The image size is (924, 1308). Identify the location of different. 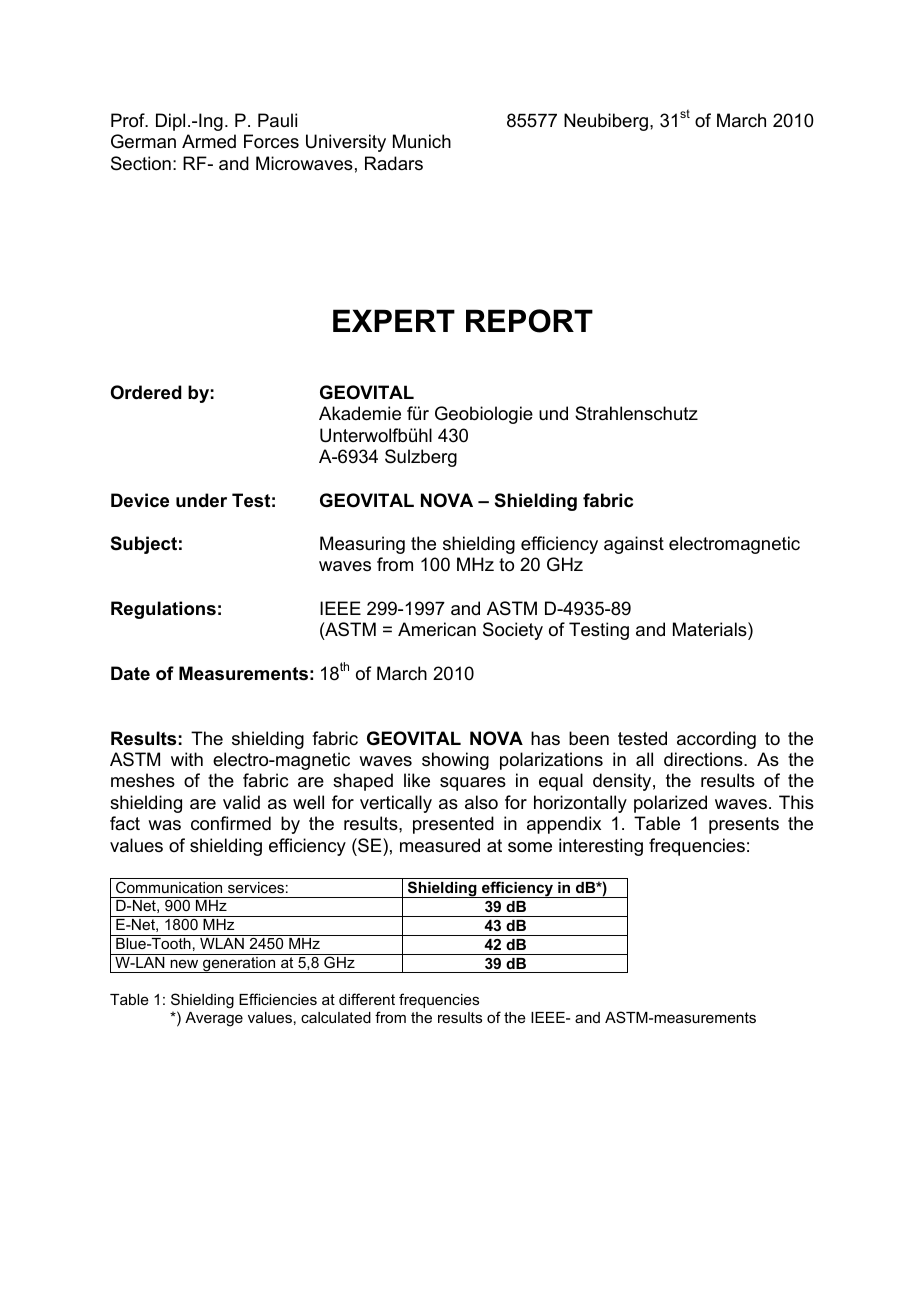
(367, 999).
